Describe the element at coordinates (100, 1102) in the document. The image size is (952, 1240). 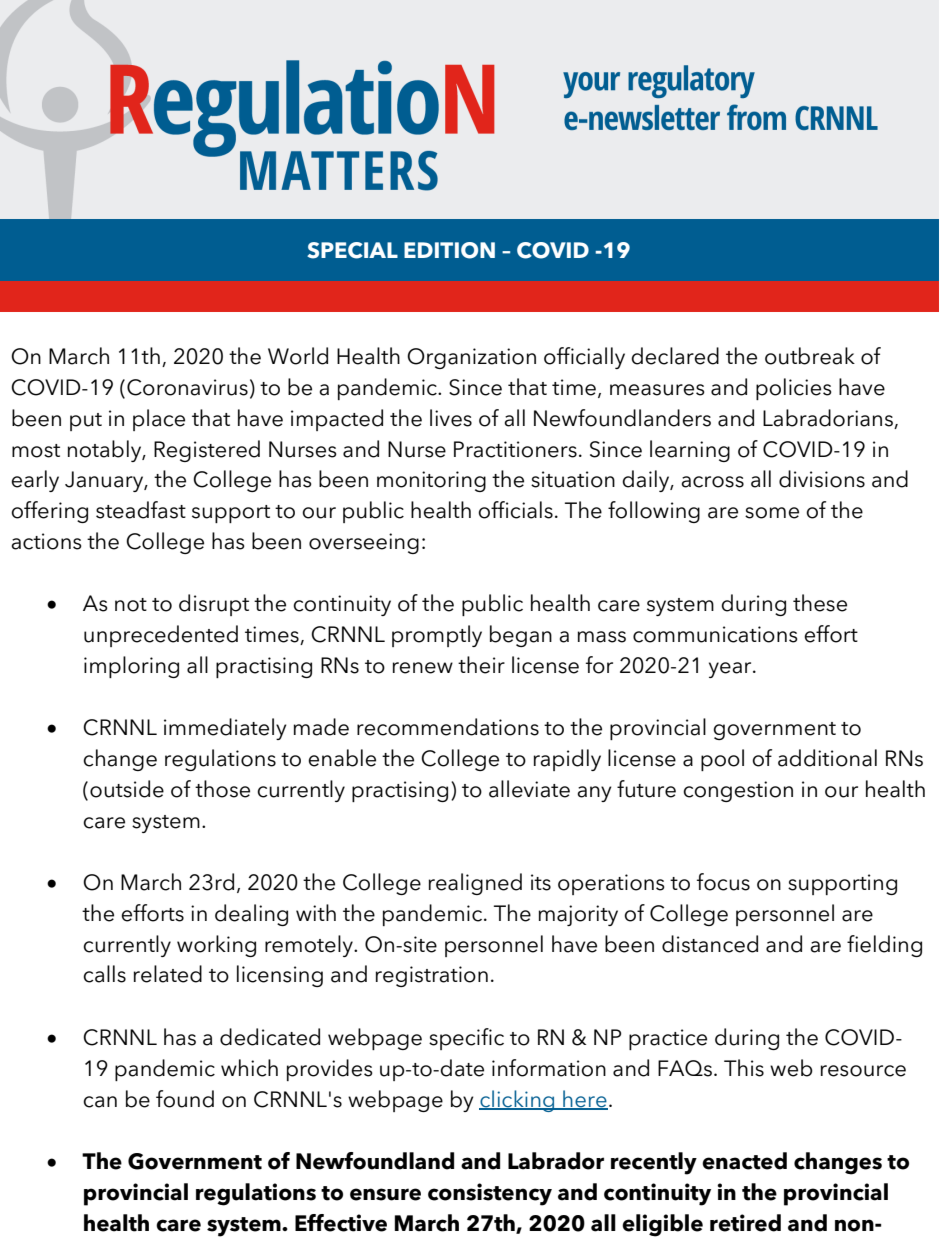
I see `can` at that location.
